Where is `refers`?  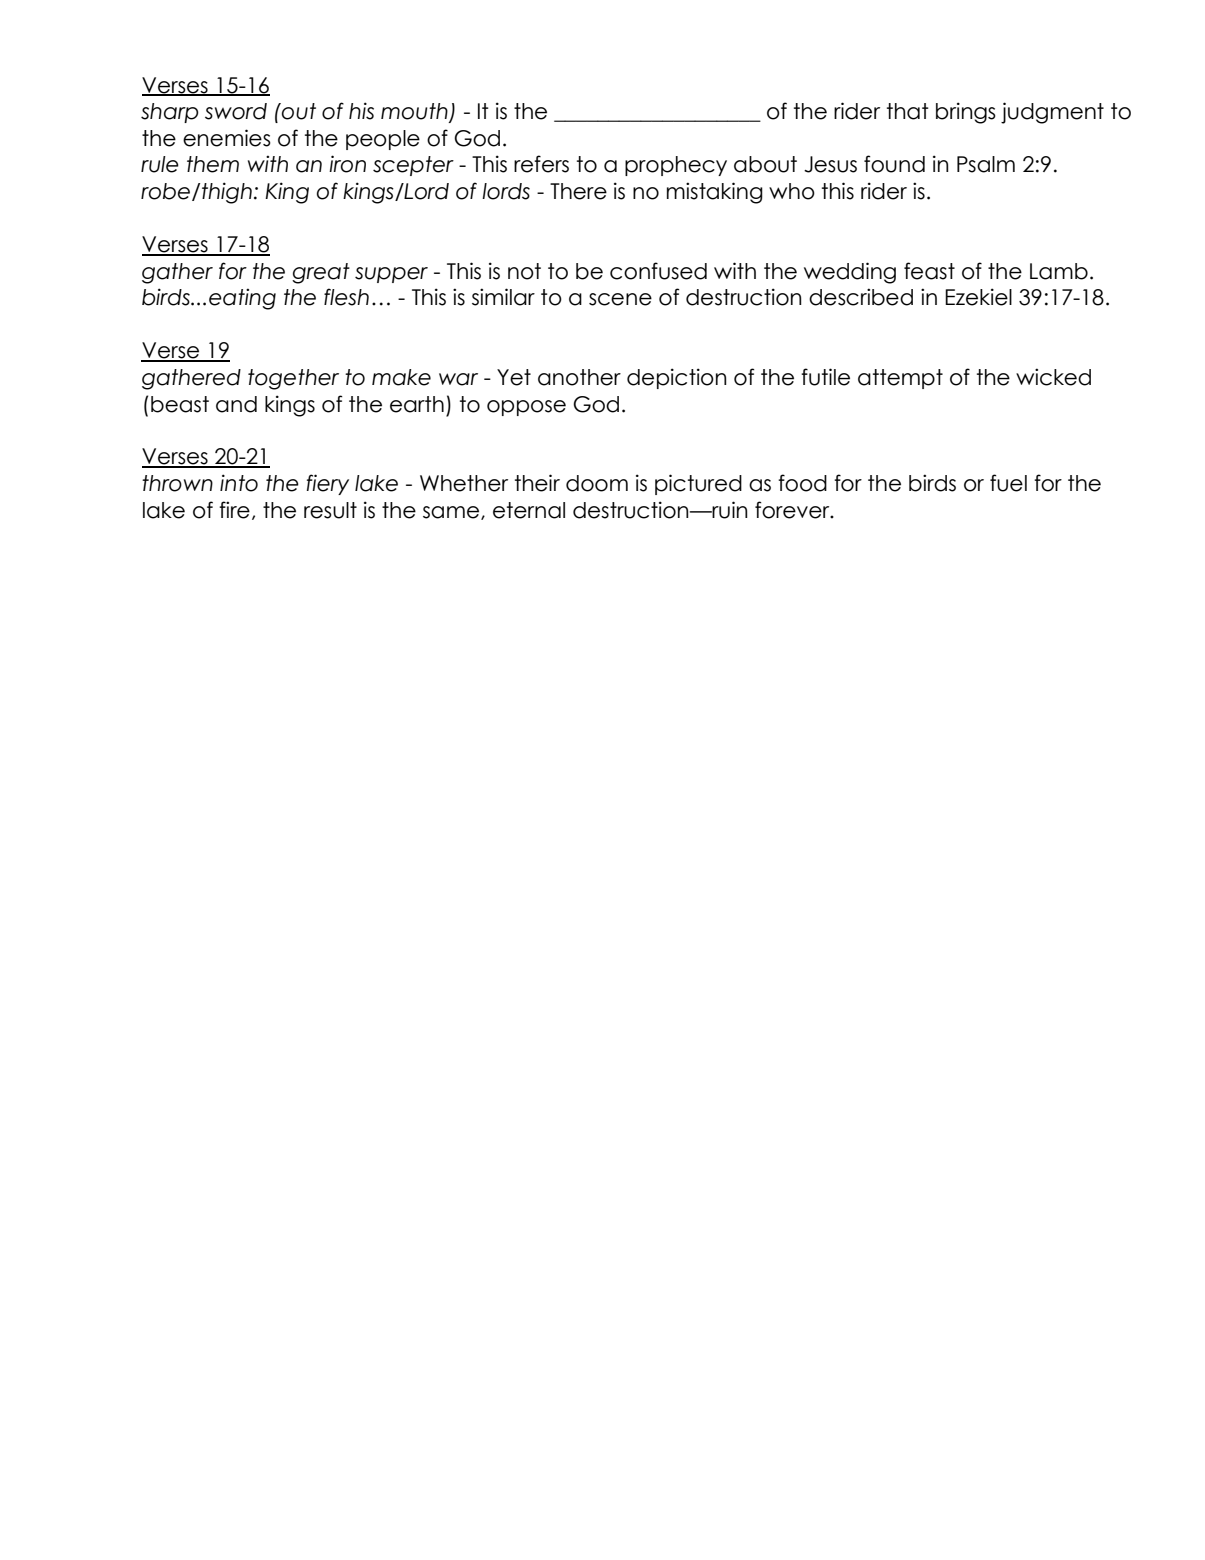
refers is located at coordinates (541, 164).
